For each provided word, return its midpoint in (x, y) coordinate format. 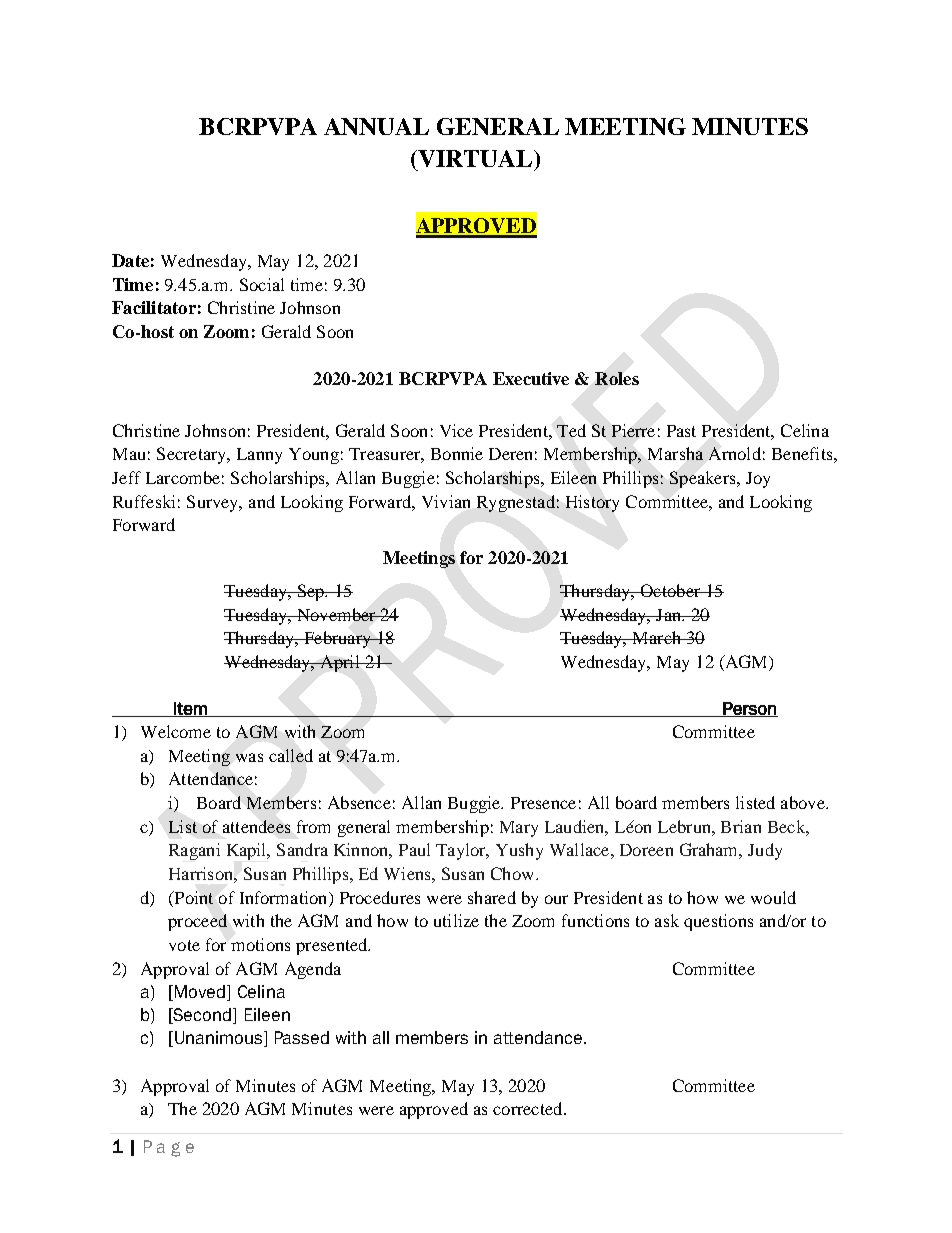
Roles (617, 378)
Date (130, 260)
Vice (456, 430)
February (337, 639)
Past (681, 431)
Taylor (462, 851)
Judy (765, 851)
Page (169, 1148)
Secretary (193, 455)
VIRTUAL (476, 158)
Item (190, 709)
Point (192, 897)
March (657, 637)
